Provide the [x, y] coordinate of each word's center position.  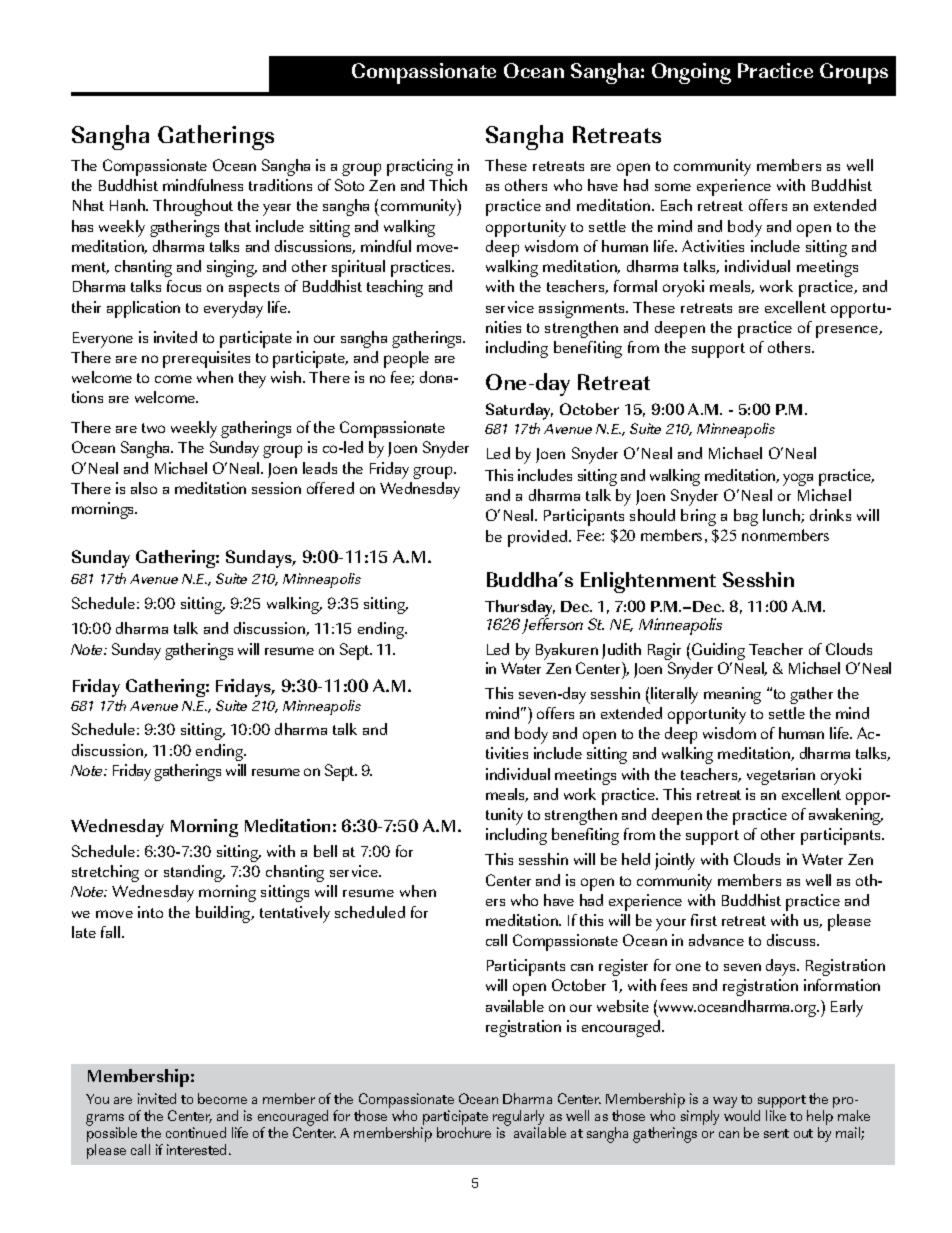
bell [325, 851]
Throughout [193, 207]
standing [194, 873]
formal [635, 286]
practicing [420, 167]
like [776, 1115]
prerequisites [206, 359]
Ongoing [691, 73]
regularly [518, 1119]
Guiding [717, 653]
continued [196, 1132]
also [144, 488]
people [406, 359]
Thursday [520, 609]
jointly [675, 861]
